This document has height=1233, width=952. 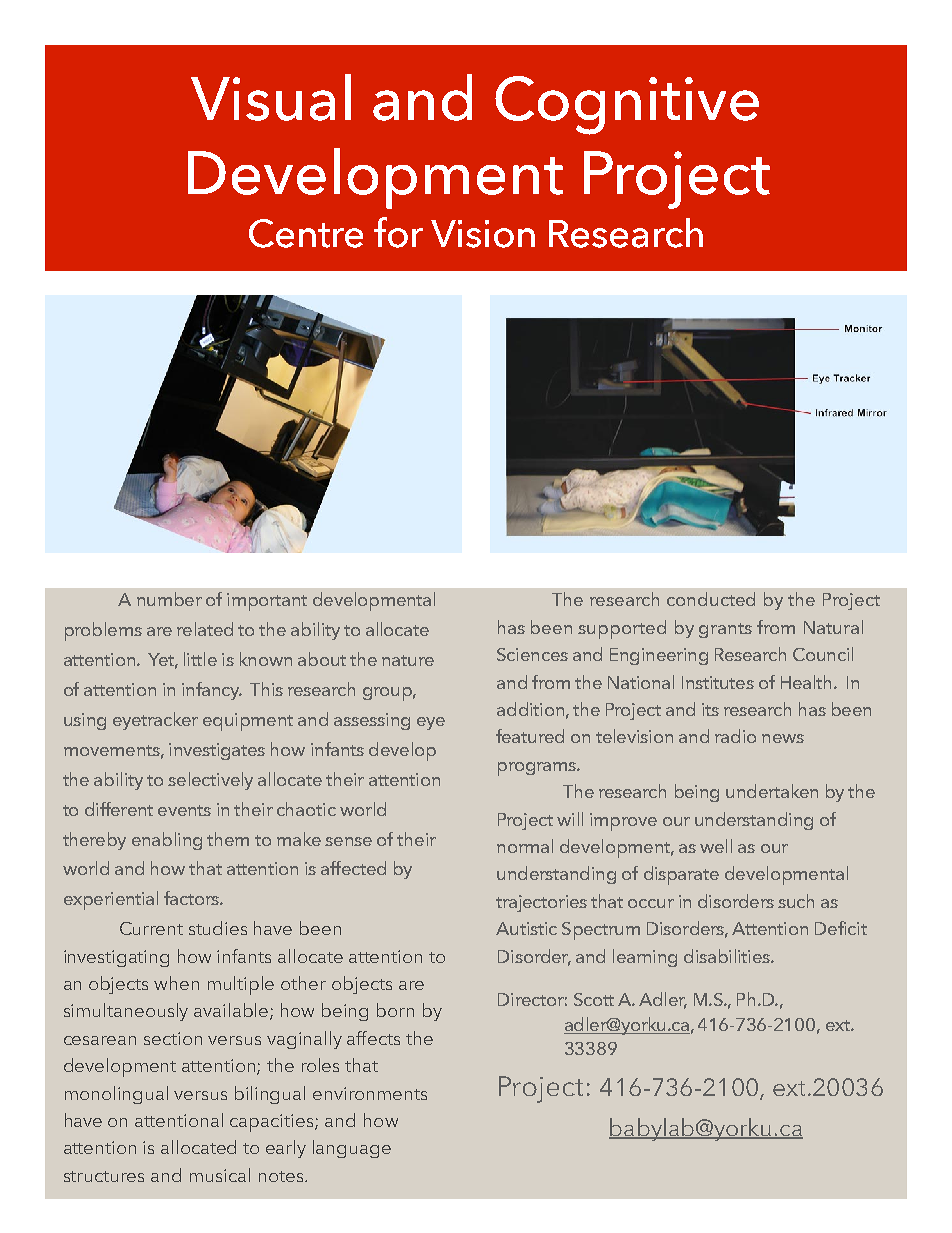 I want to click on grants, so click(x=725, y=630).
